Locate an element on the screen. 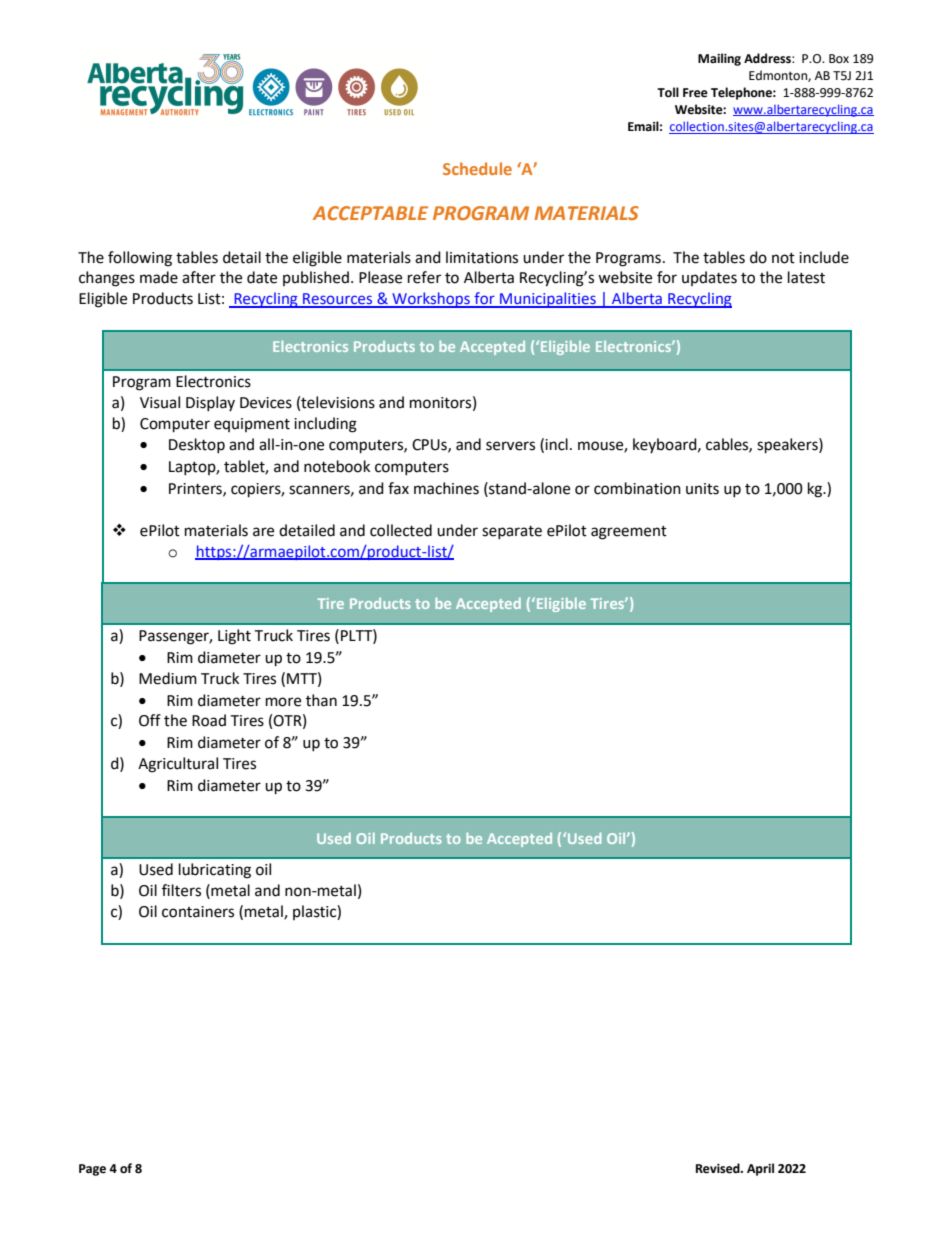  Schedule is located at coordinates (477, 168).
